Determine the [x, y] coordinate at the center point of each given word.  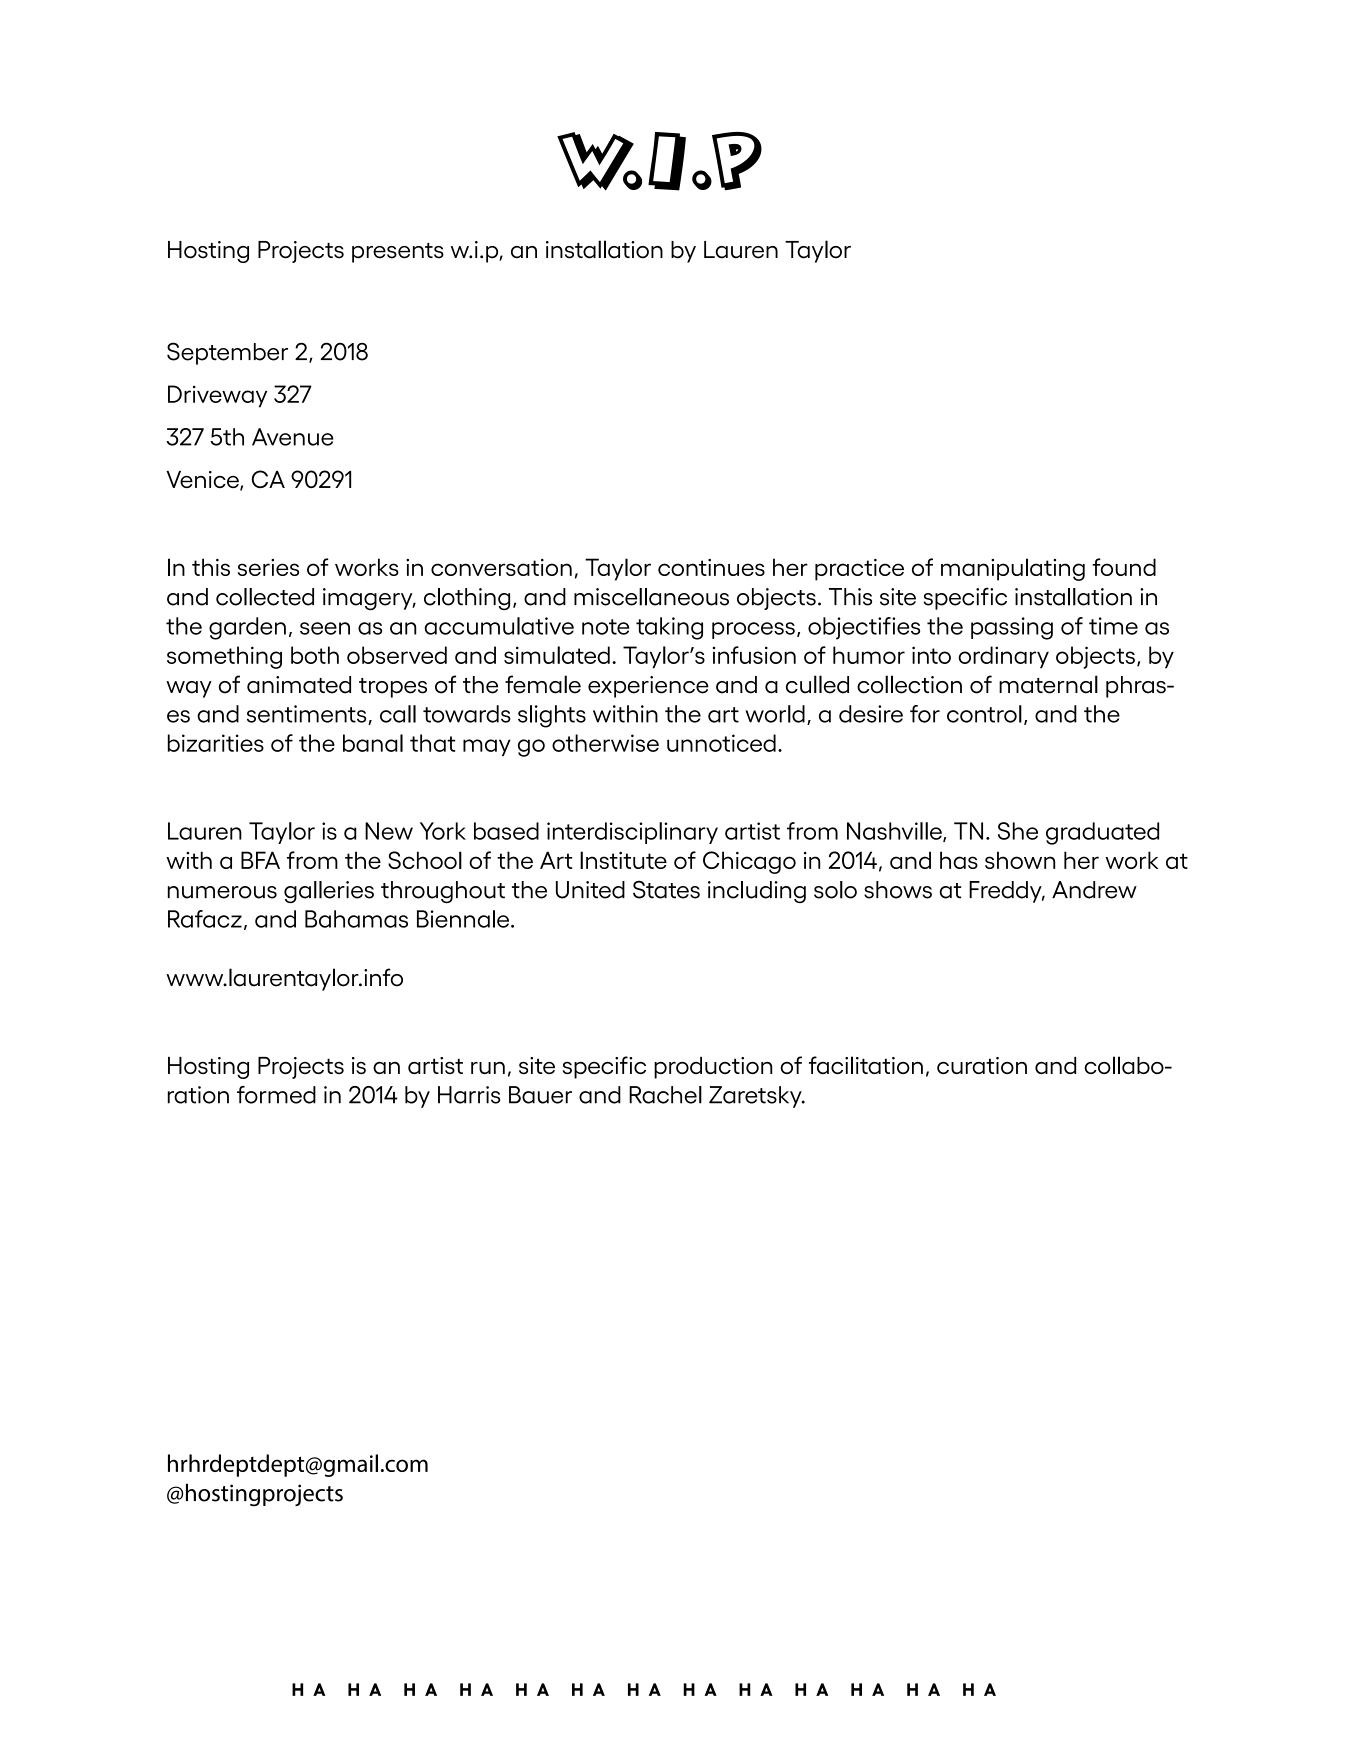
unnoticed [721, 743]
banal [373, 743]
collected [265, 597]
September [227, 353]
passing [1012, 628]
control [984, 714]
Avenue [293, 437]
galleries [329, 892]
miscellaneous [651, 597]
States [666, 890]
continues [711, 567]
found [1124, 567]
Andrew [1094, 890]
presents [398, 253]
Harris [469, 1095]
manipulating [1013, 569]
